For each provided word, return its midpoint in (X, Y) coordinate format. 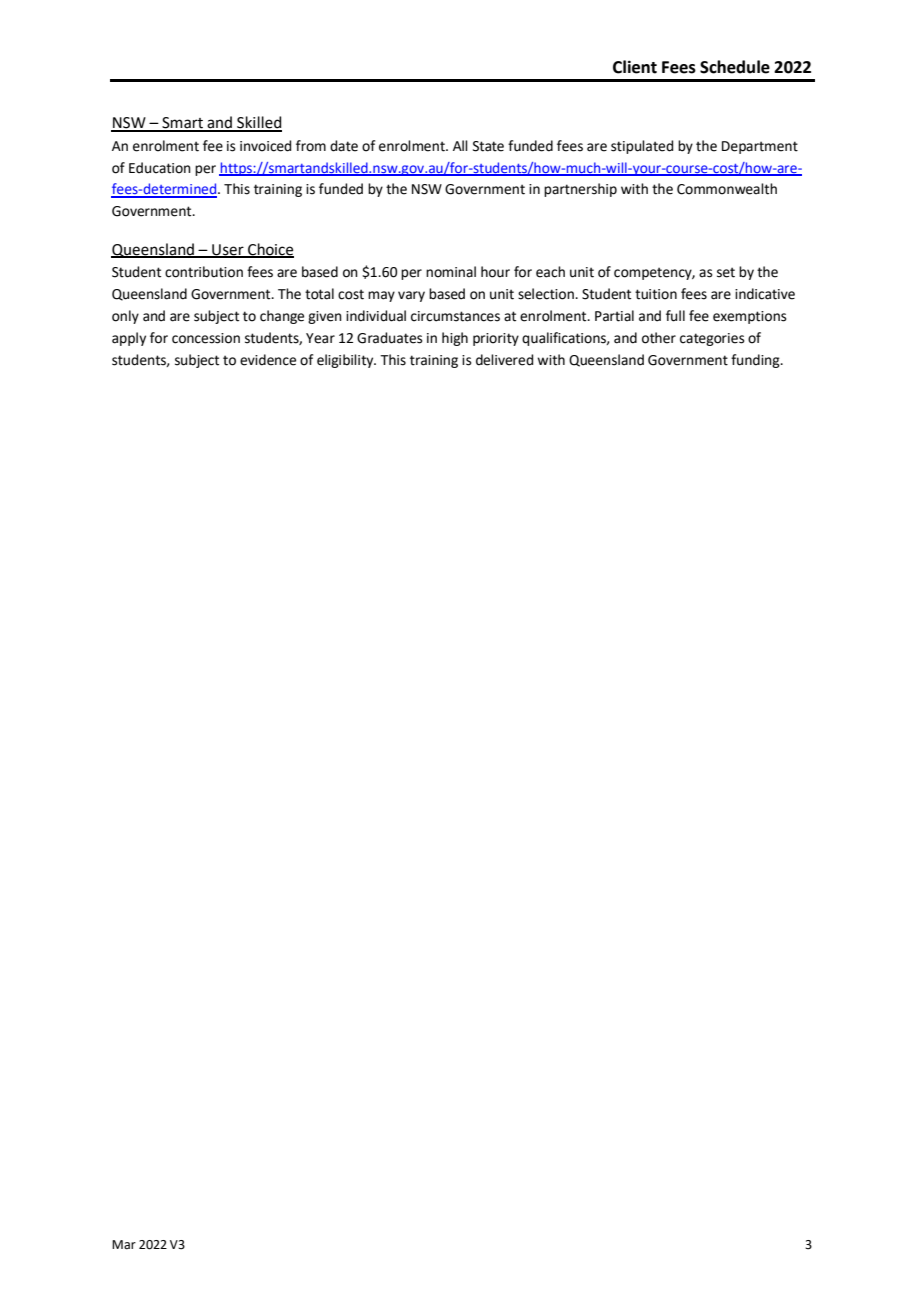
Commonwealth (727, 189)
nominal (451, 272)
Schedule (735, 67)
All (460, 145)
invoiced (265, 146)
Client (635, 67)
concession (206, 338)
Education (160, 168)
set (726, 272)
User (228, 251)
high (455, 339)
